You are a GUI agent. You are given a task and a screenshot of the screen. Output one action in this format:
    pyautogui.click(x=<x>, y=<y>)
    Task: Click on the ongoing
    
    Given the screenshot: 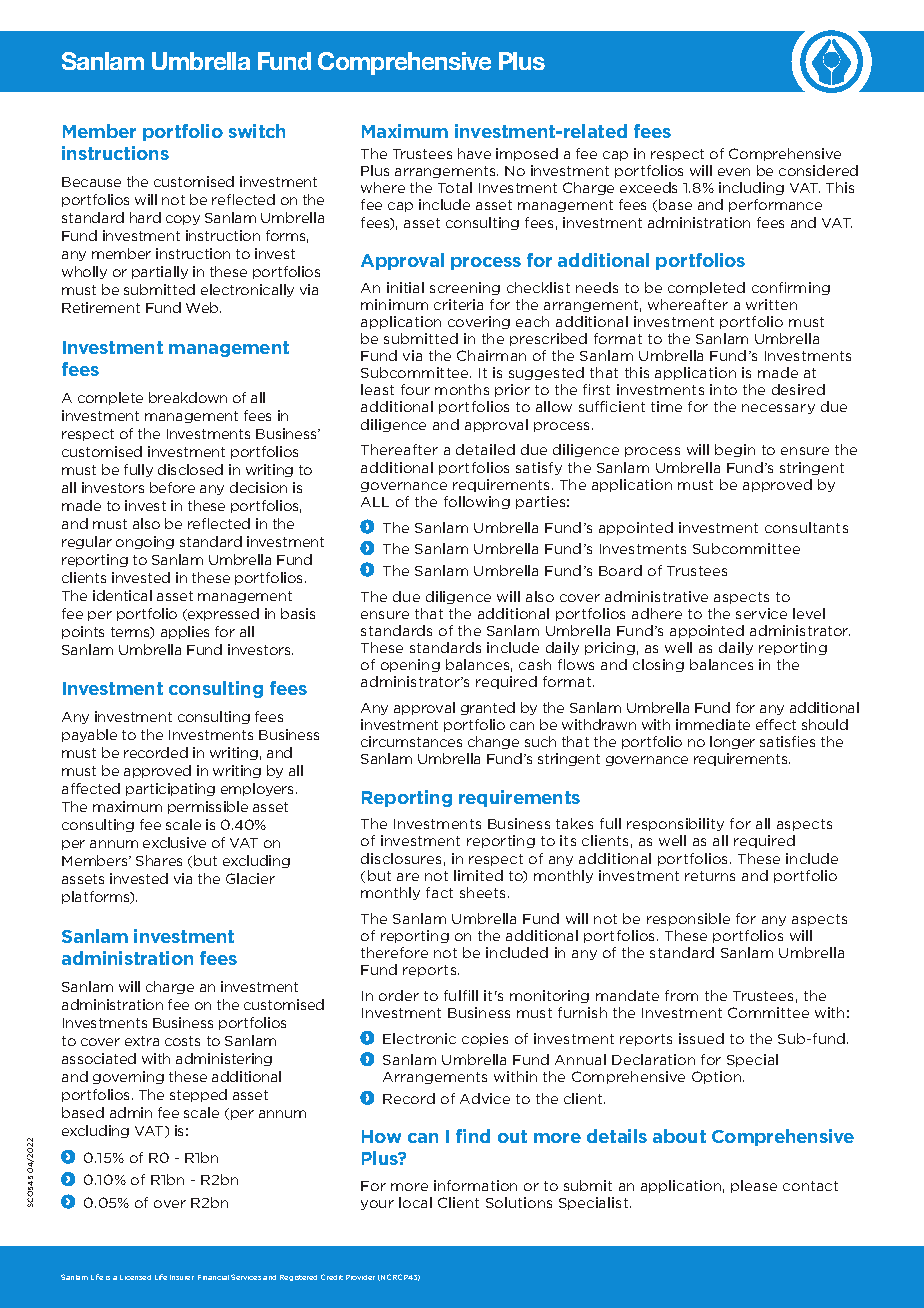 What is the action you would take?
    pyautogui.click(x=145, y=542)
